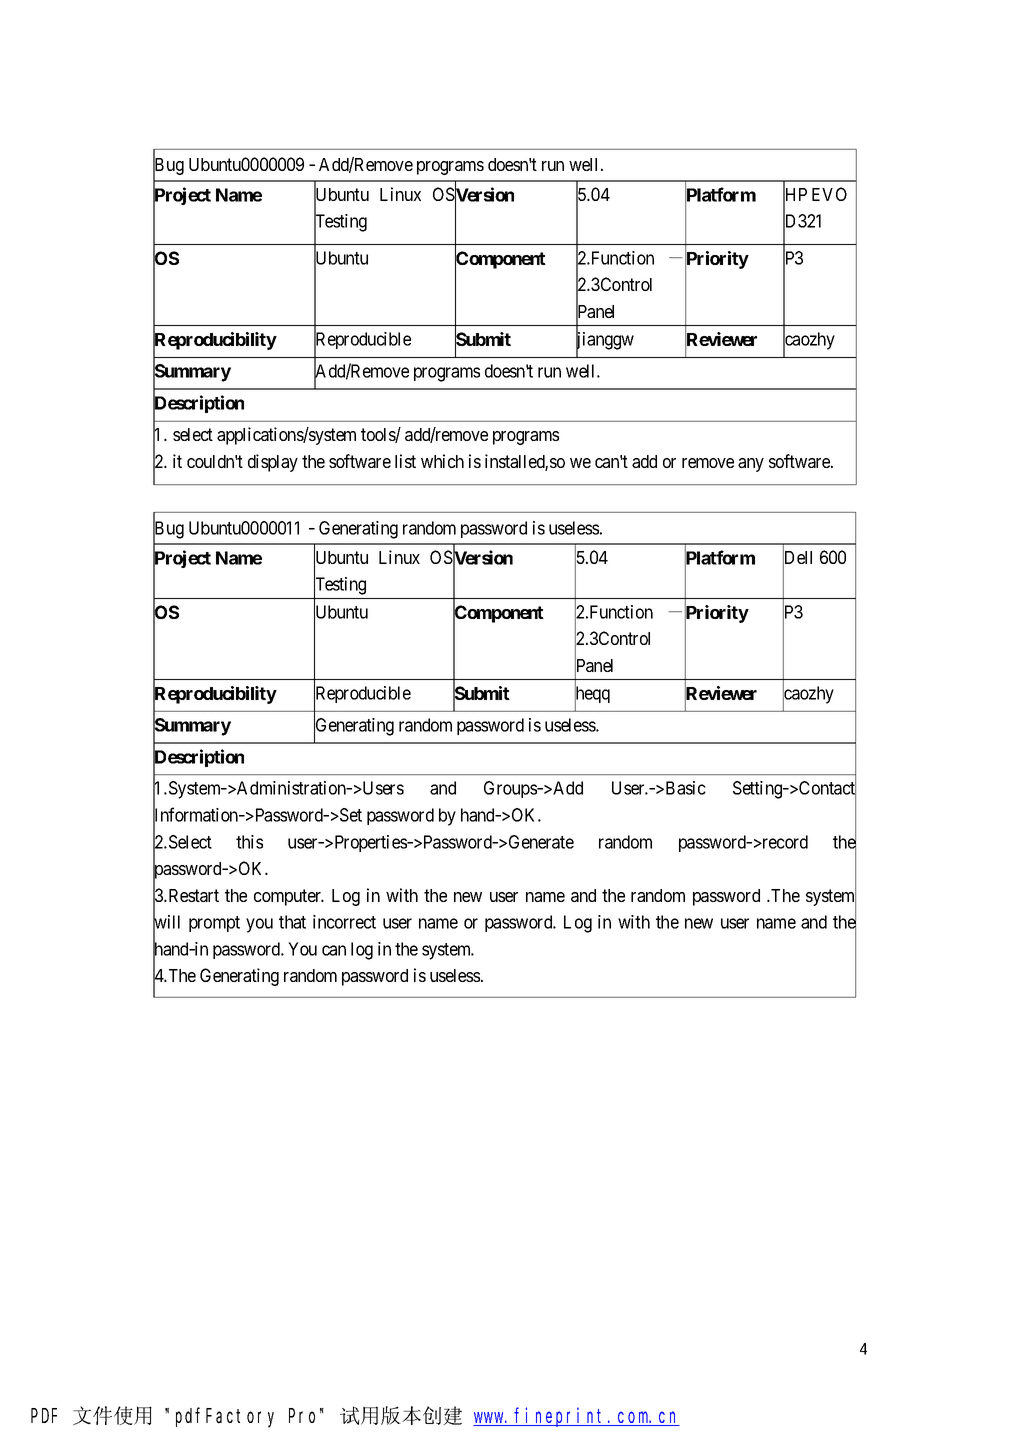 The width and height of the image is (1021, 1444). What do you see at coordinates (292, 922) in the image?
I see `that` at bounding box center [292, 922].
